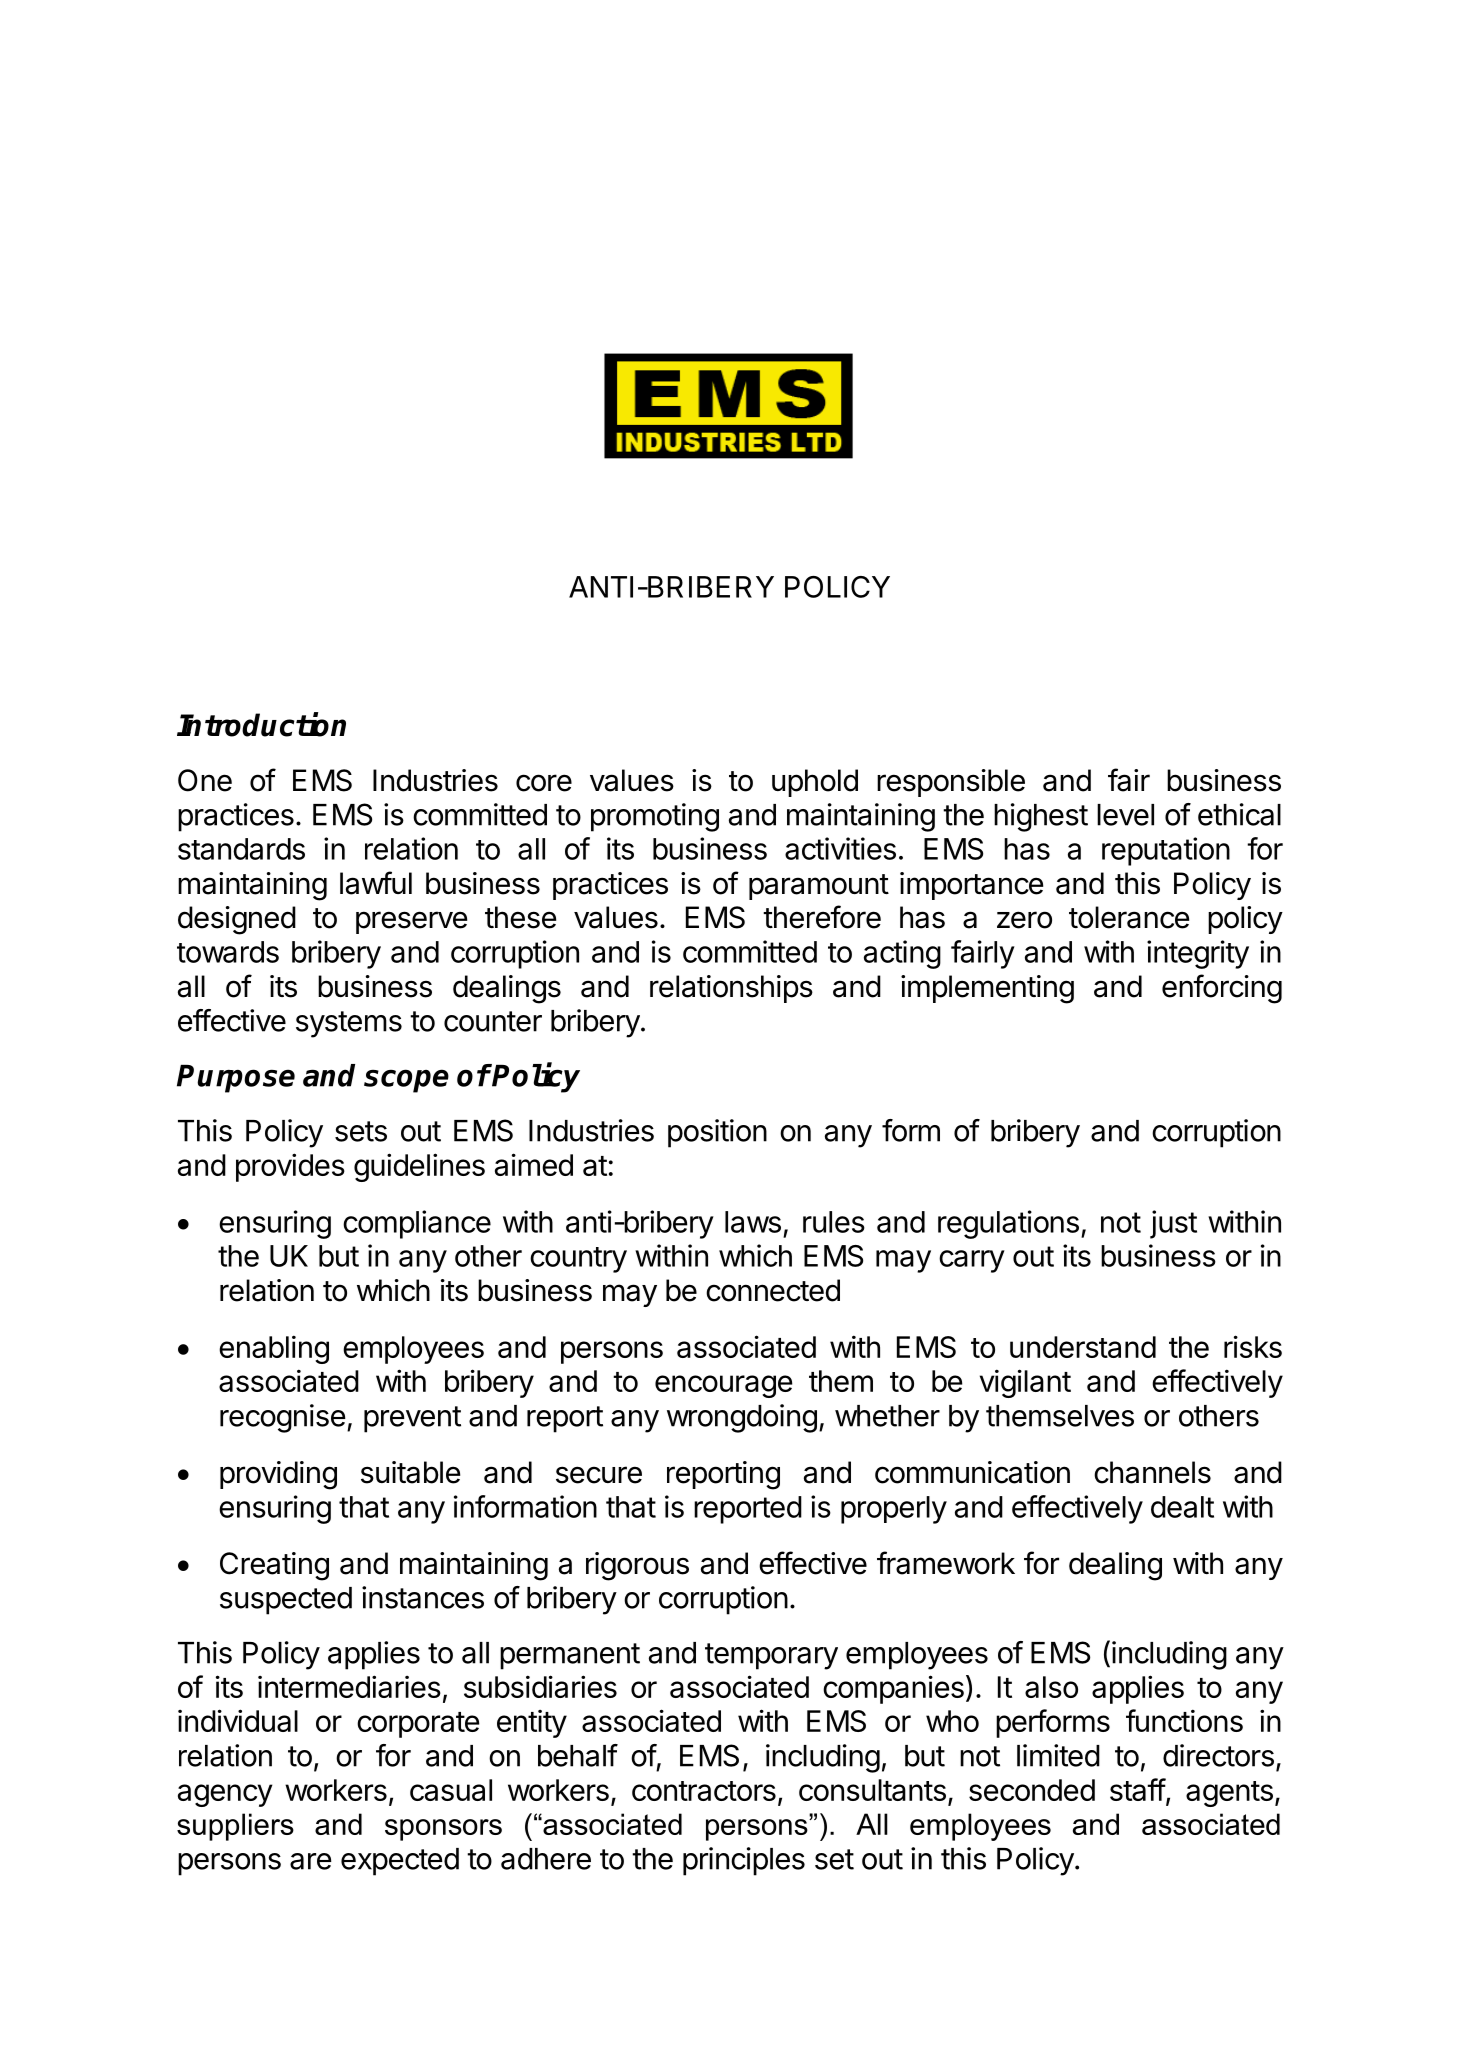 The image size is (1459, 2063). I want to click on sets, so click(361, 1131).
